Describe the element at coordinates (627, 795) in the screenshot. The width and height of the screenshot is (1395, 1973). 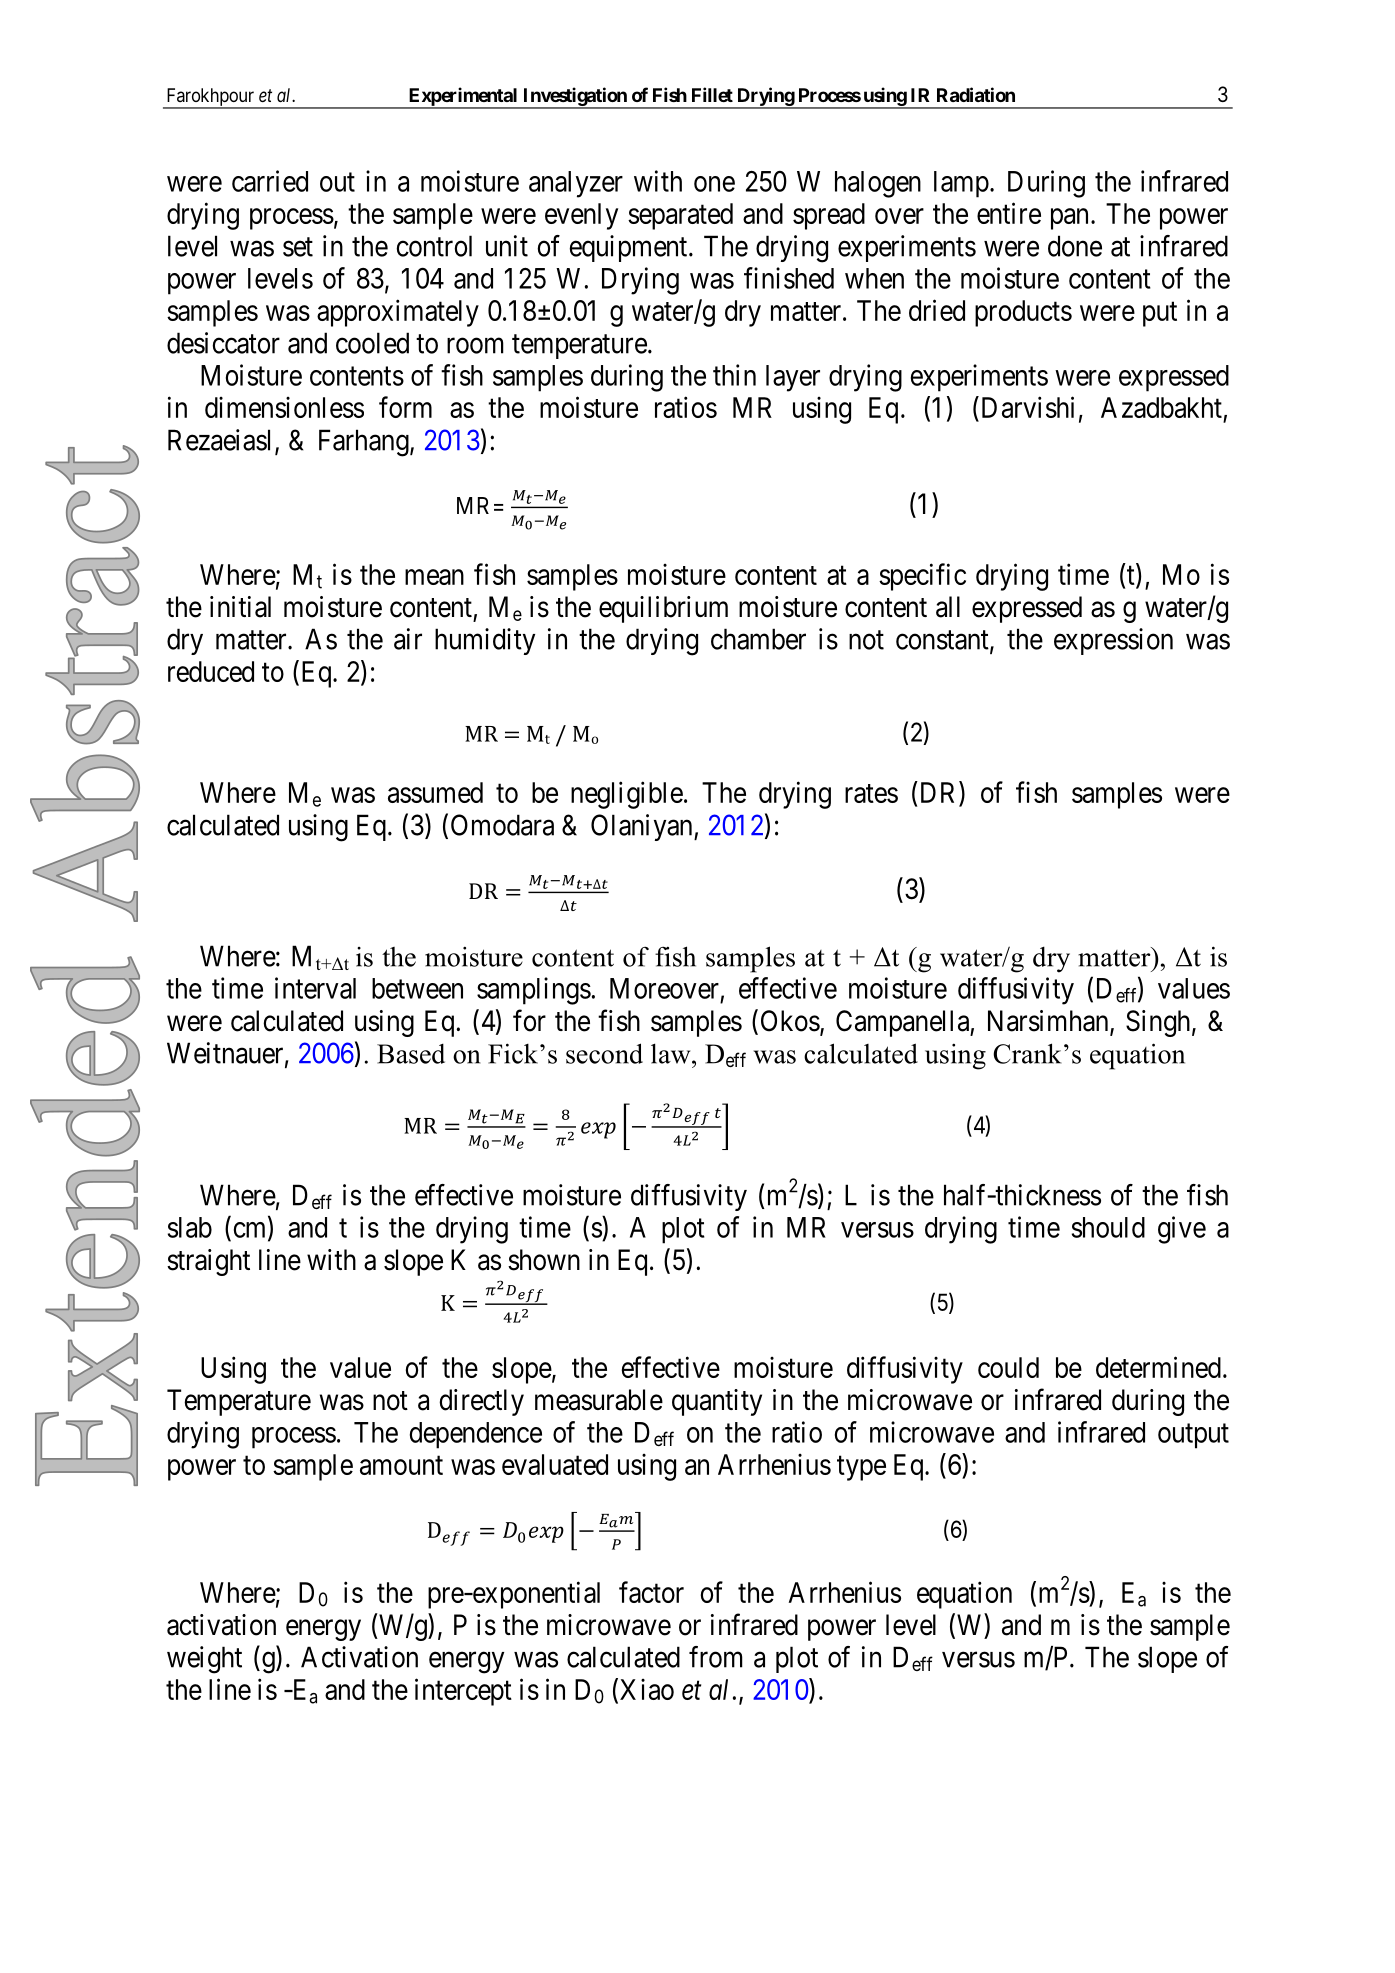
I see `negligible` at that location.
